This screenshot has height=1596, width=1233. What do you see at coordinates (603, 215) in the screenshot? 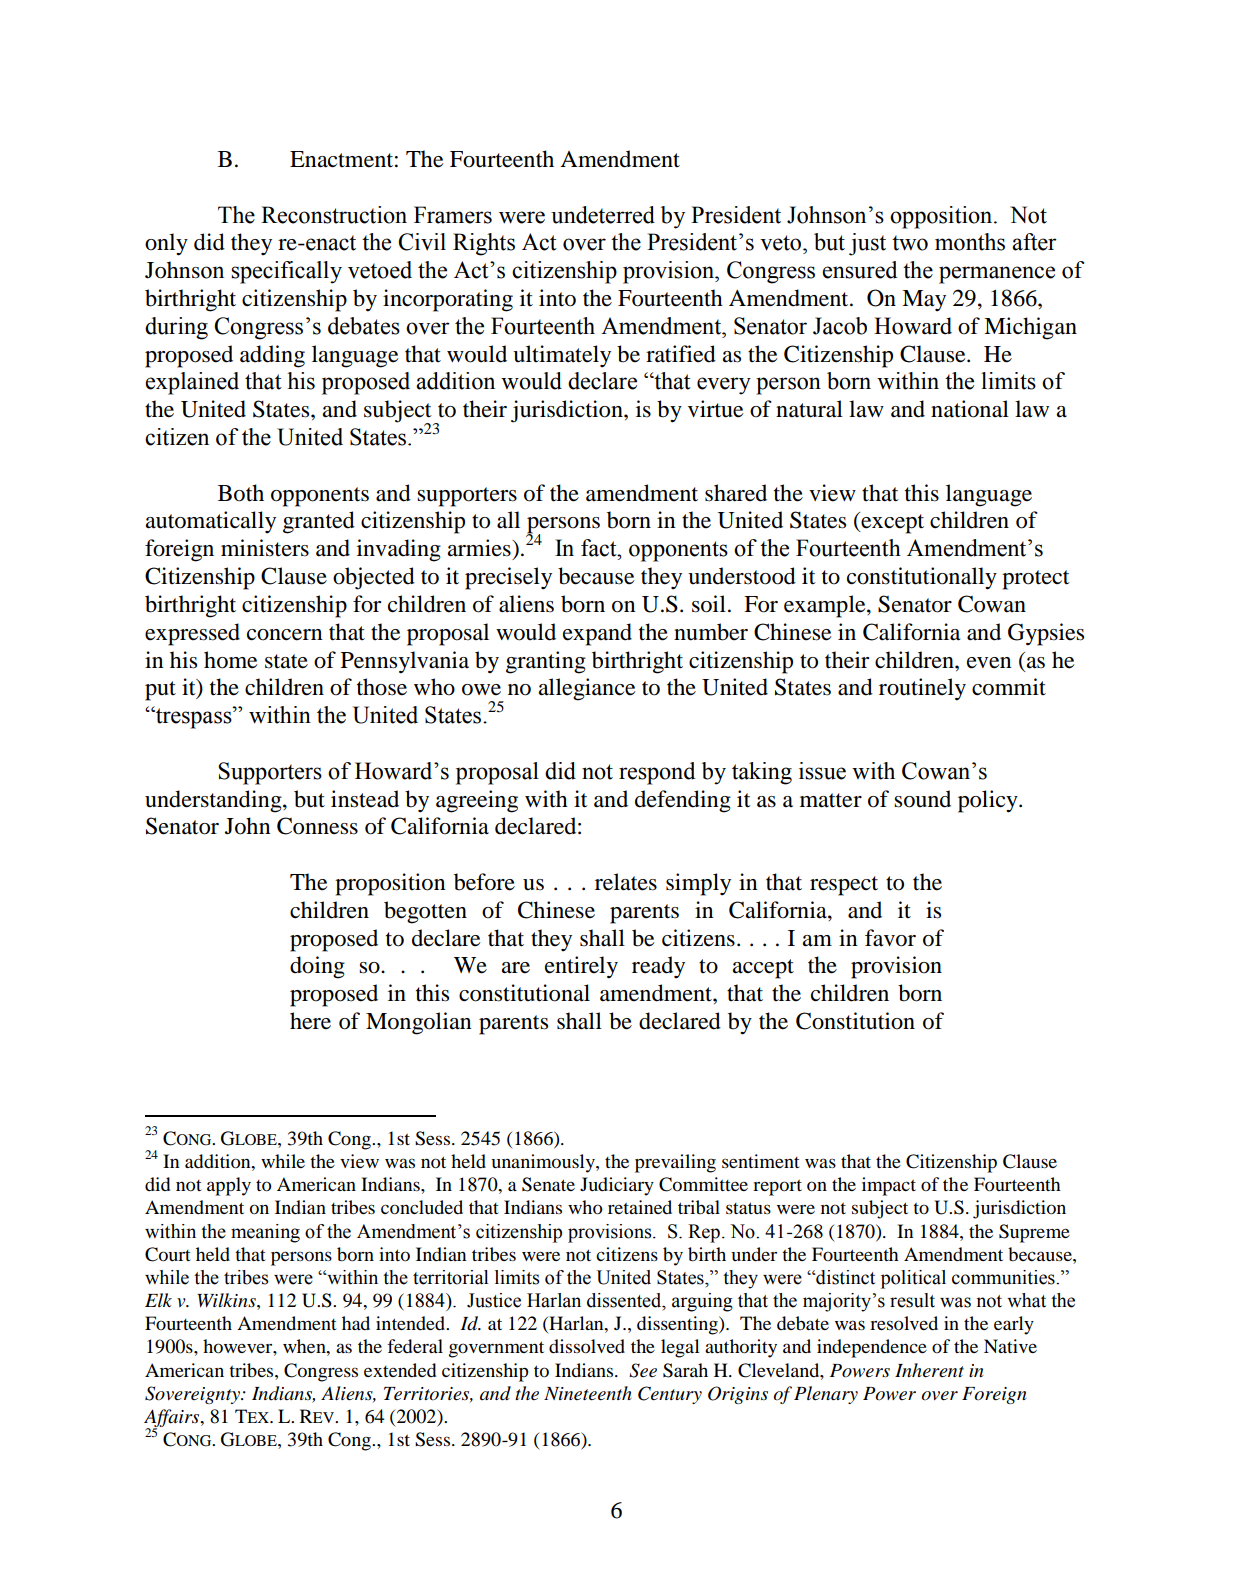
I see `undeterred` at bounding box center [603, 215].
